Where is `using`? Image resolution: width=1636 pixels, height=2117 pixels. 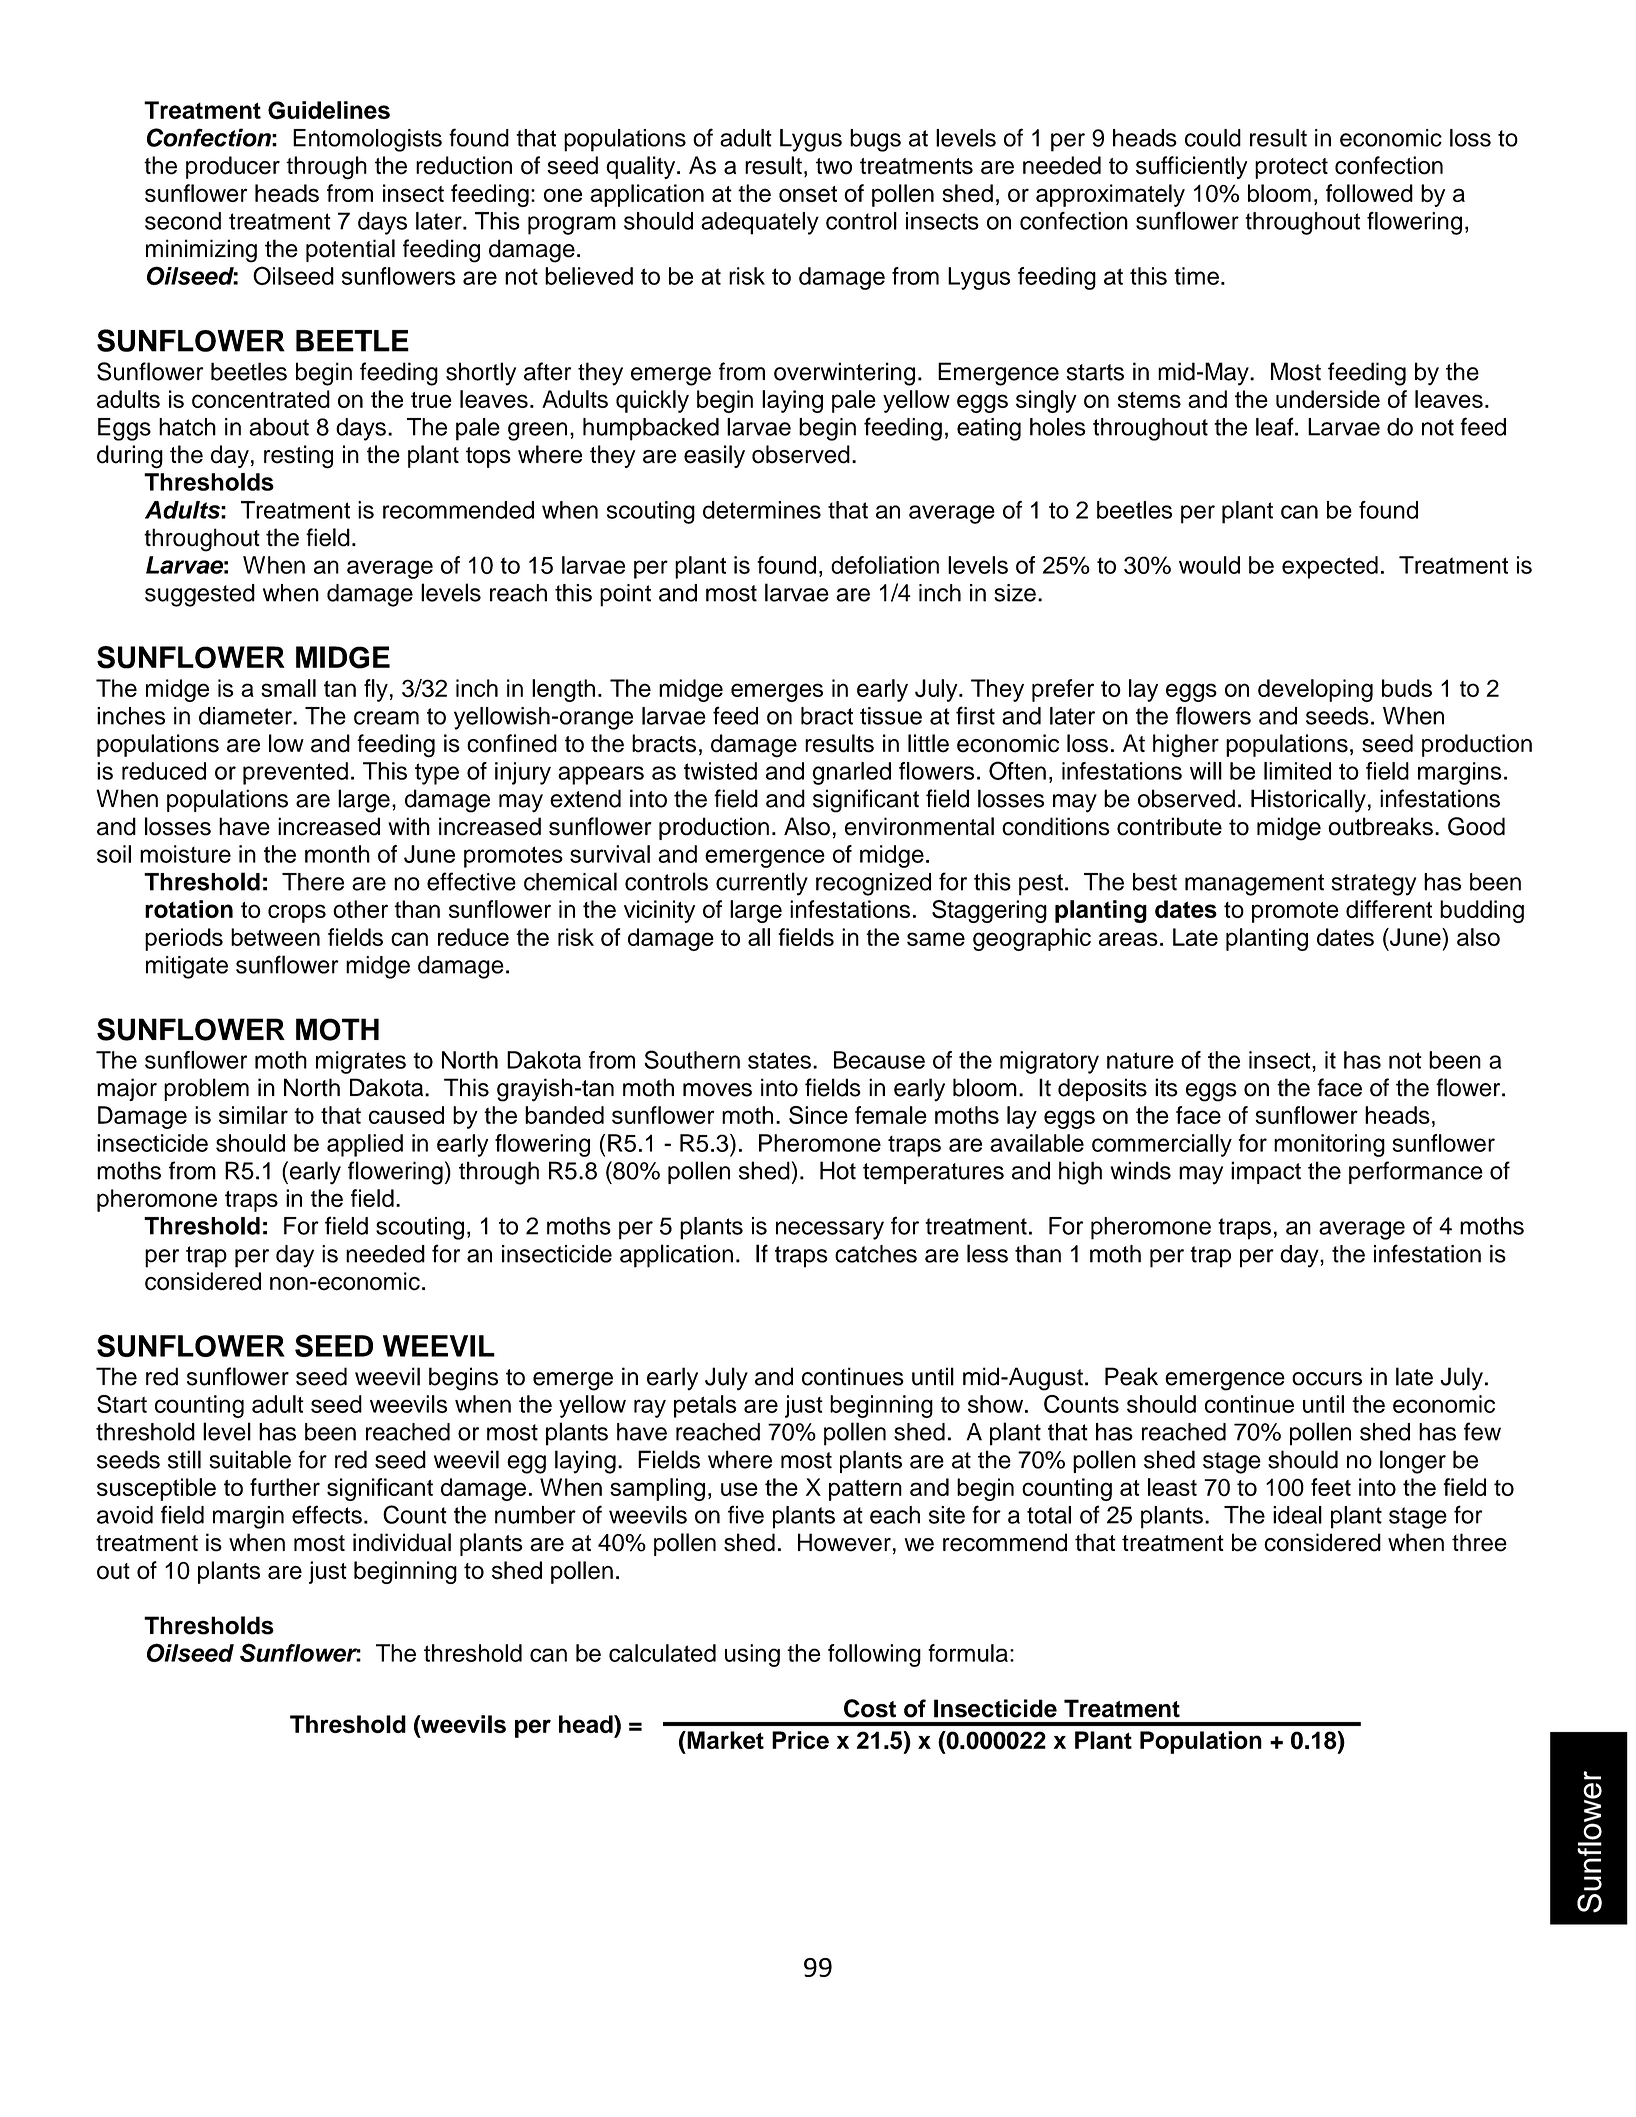
using is located at coordinates (752, 1655).
